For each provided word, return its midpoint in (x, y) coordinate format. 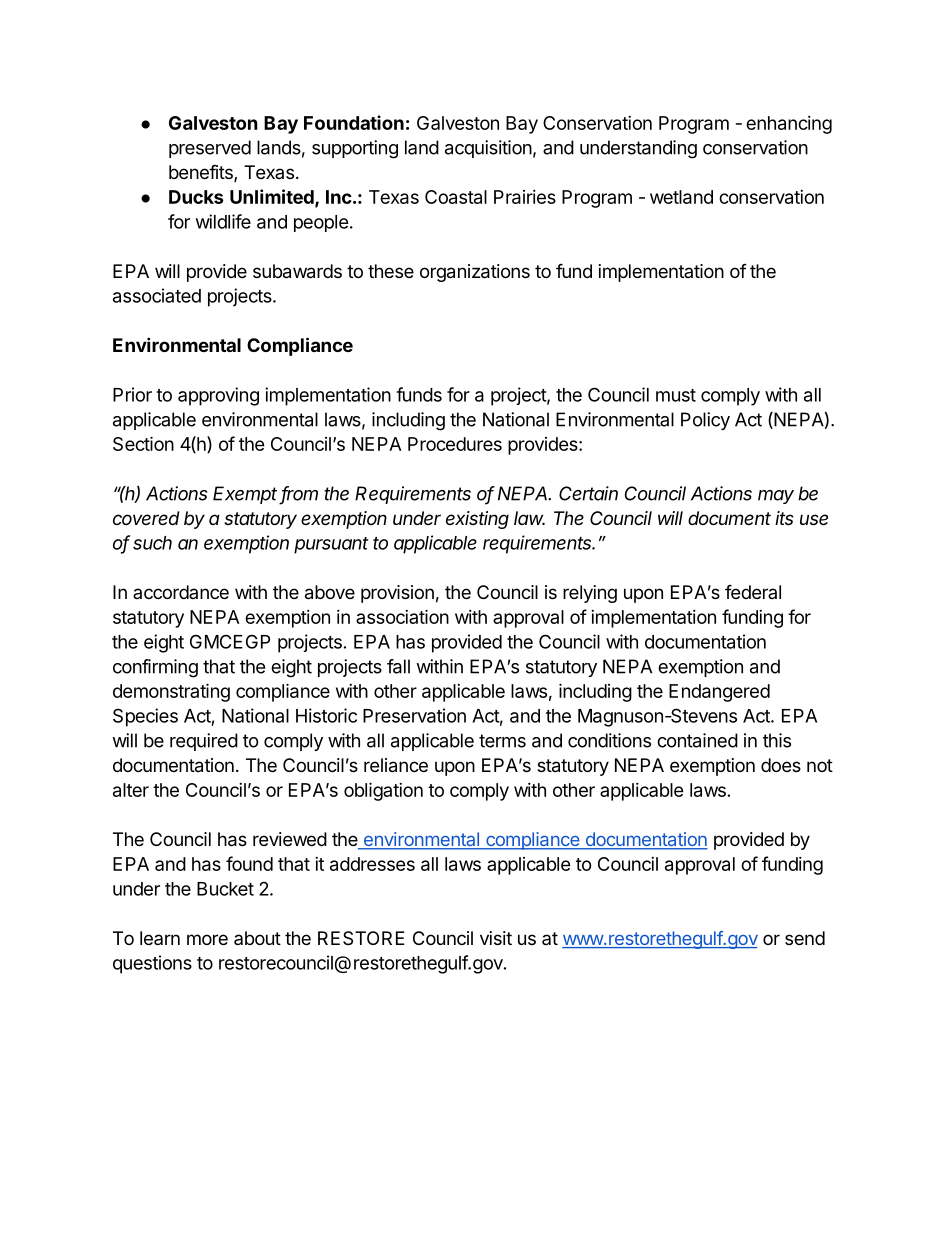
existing (477, 520)
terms (502, 741)
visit (496, 938)
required (204, 742)
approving (218, 396)
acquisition (488, 149)
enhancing (789, 125)
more (207, 939)
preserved (210, 149)
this (777, 740)
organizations (475, 273)
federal (753, 591)
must (676, 395)
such (152, 543)
